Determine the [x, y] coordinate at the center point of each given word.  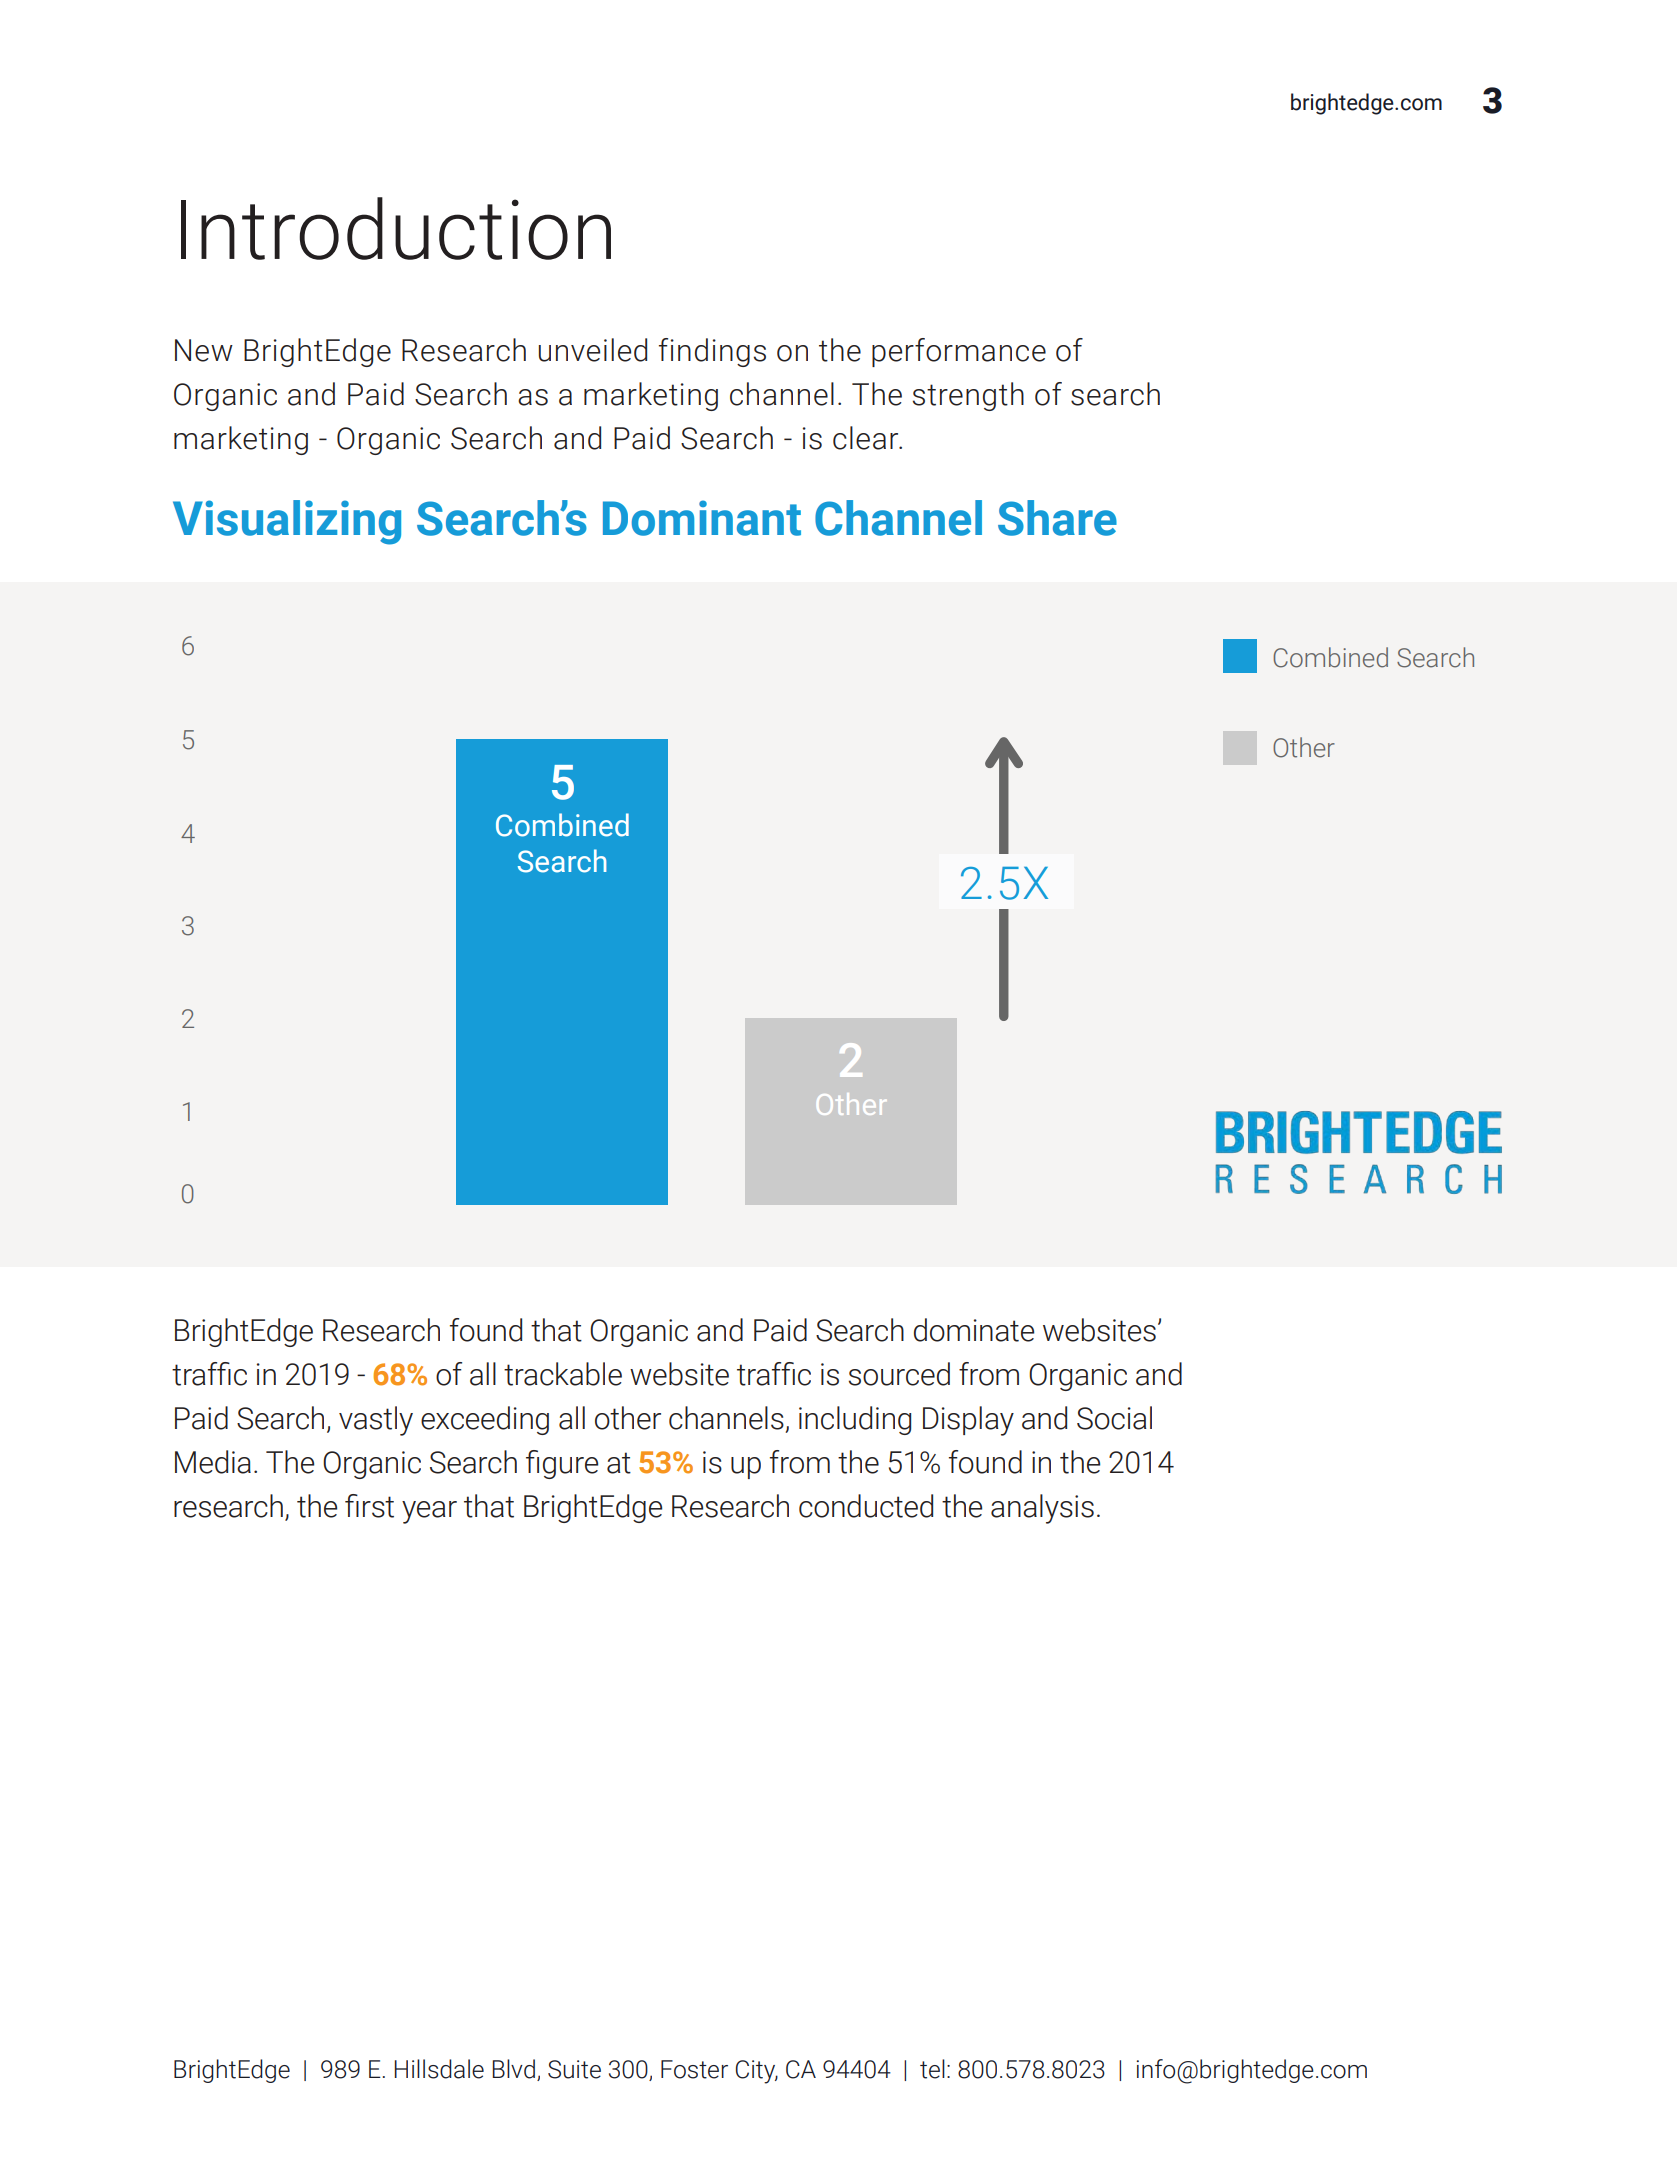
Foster [694, 2069]
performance [959, 352]
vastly [376, 1421]
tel [932, 2069]
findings [712, 352]
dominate [974, 1330]
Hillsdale [439, 2069]
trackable [563, 1374]
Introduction [396, 228]
